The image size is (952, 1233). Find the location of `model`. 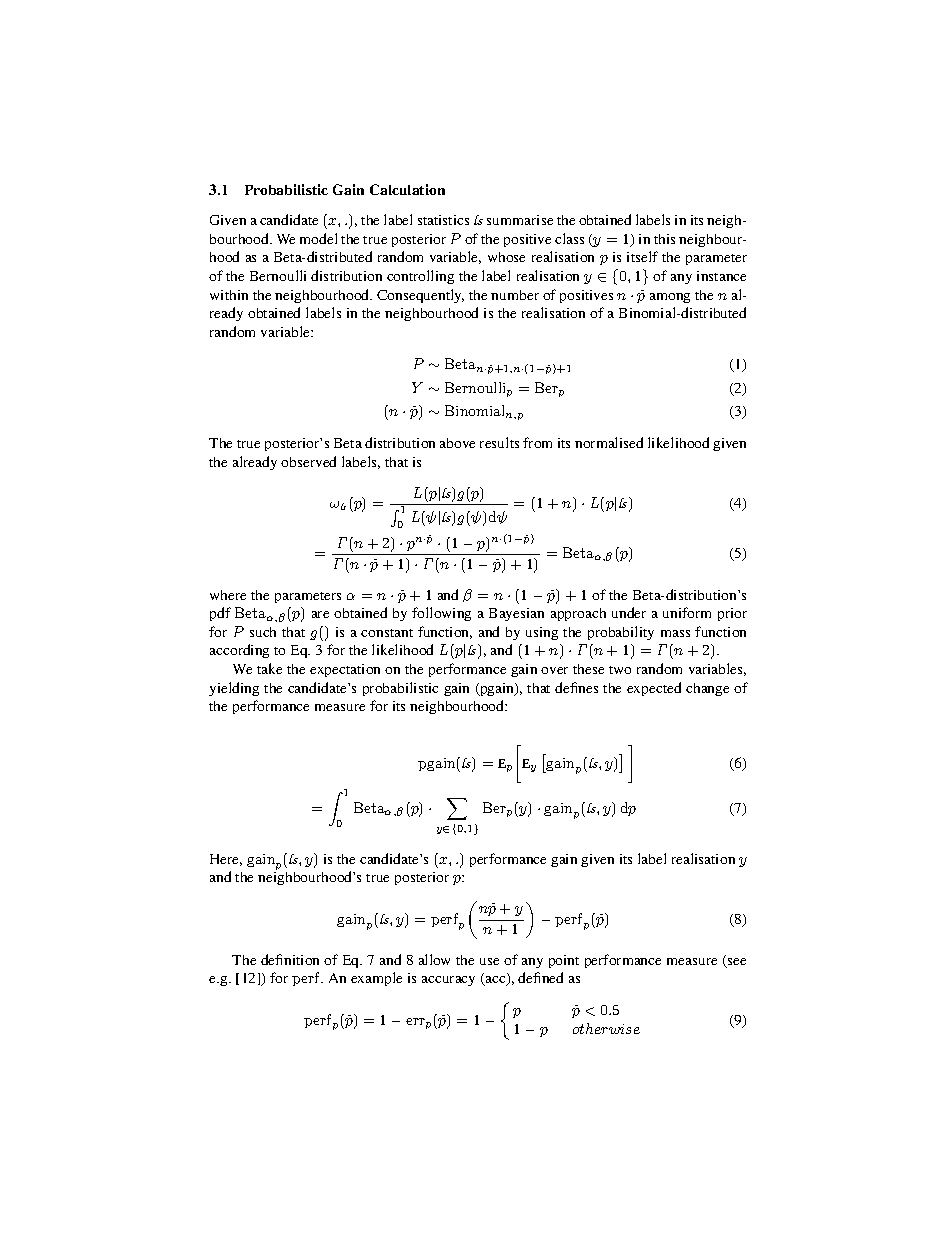

model is located at coordinates (318, 238).
